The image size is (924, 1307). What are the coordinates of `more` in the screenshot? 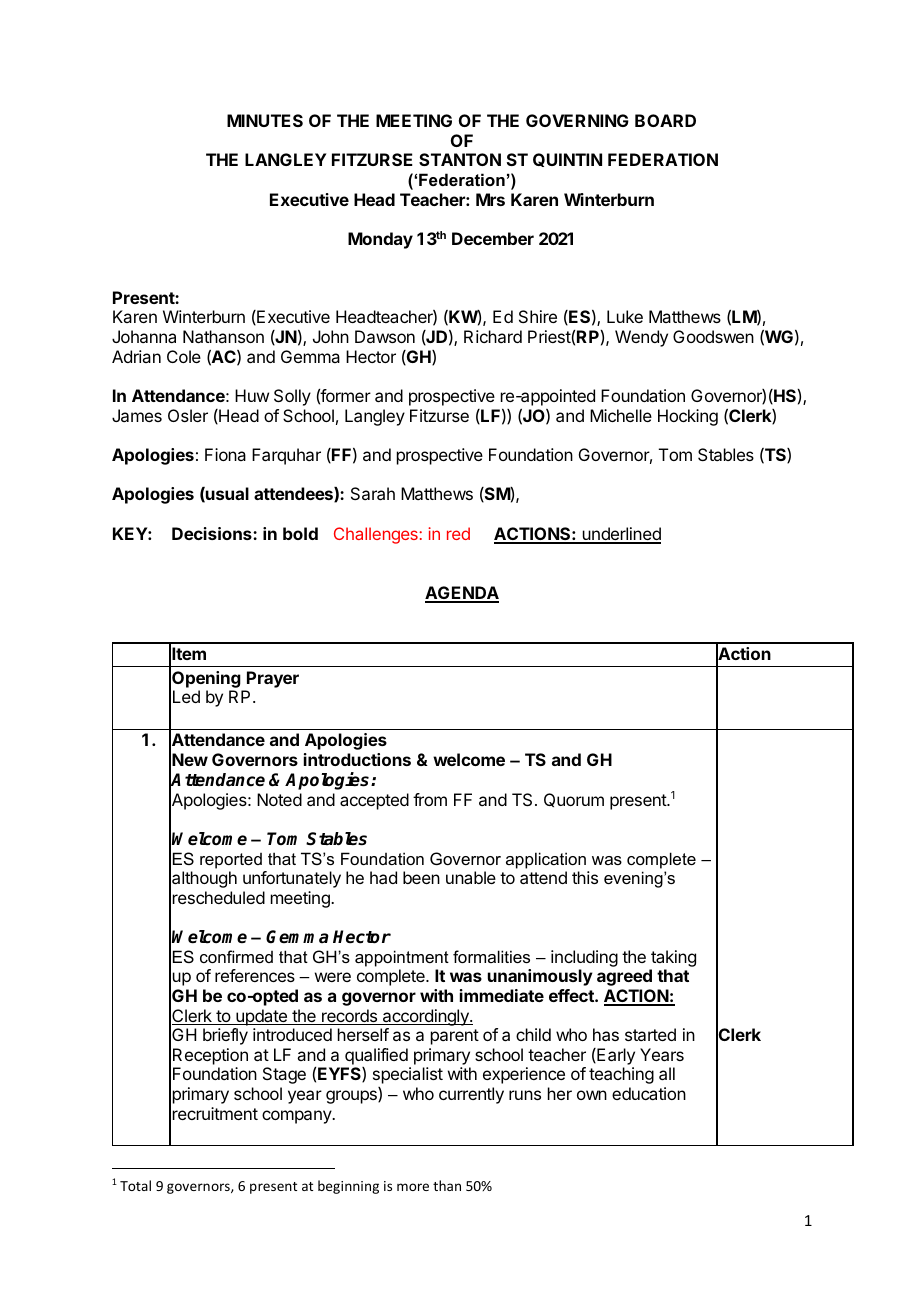 It's located at (413, 1187).
